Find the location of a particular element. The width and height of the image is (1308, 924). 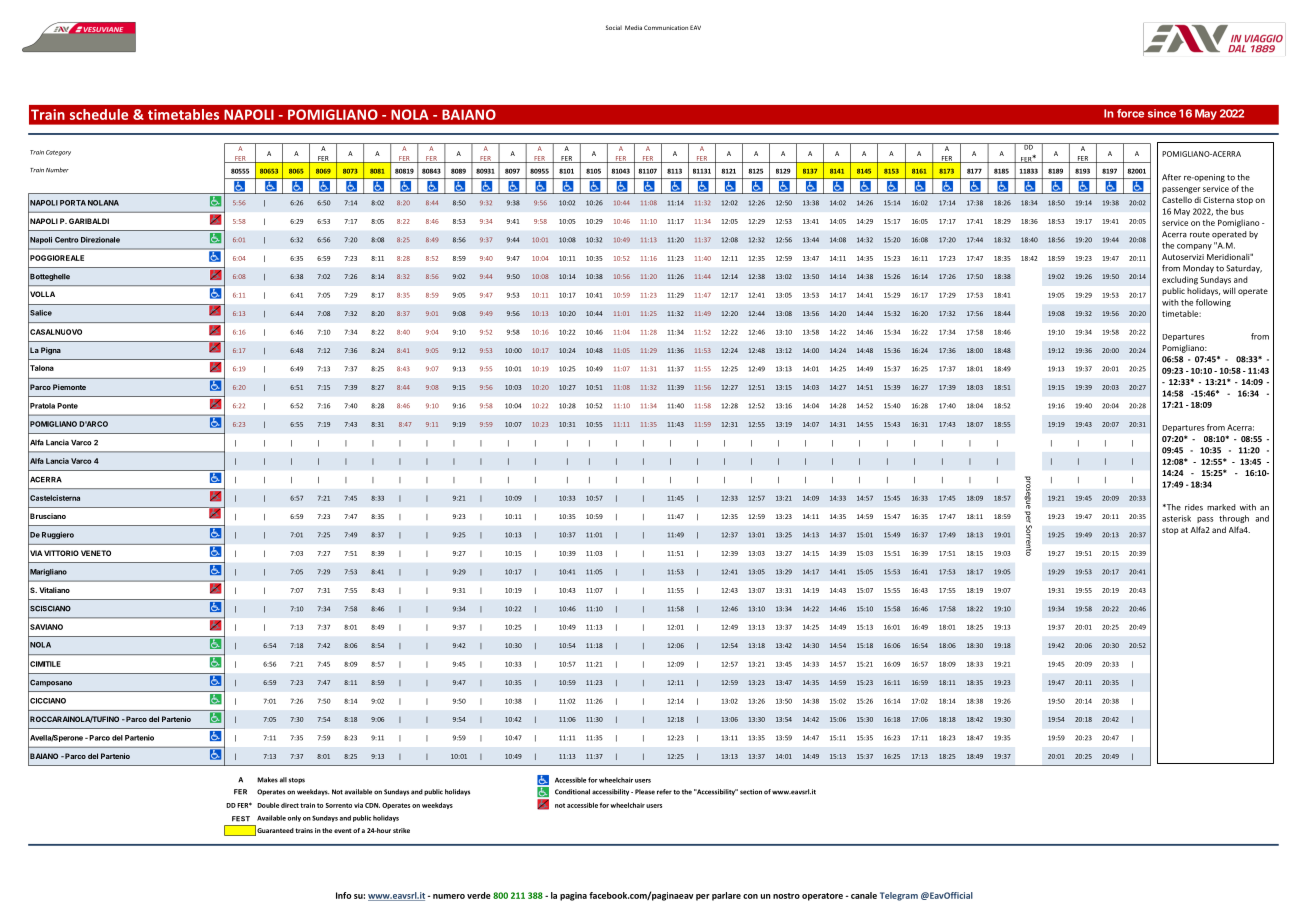

Media is located at coordinates (633, 27).
